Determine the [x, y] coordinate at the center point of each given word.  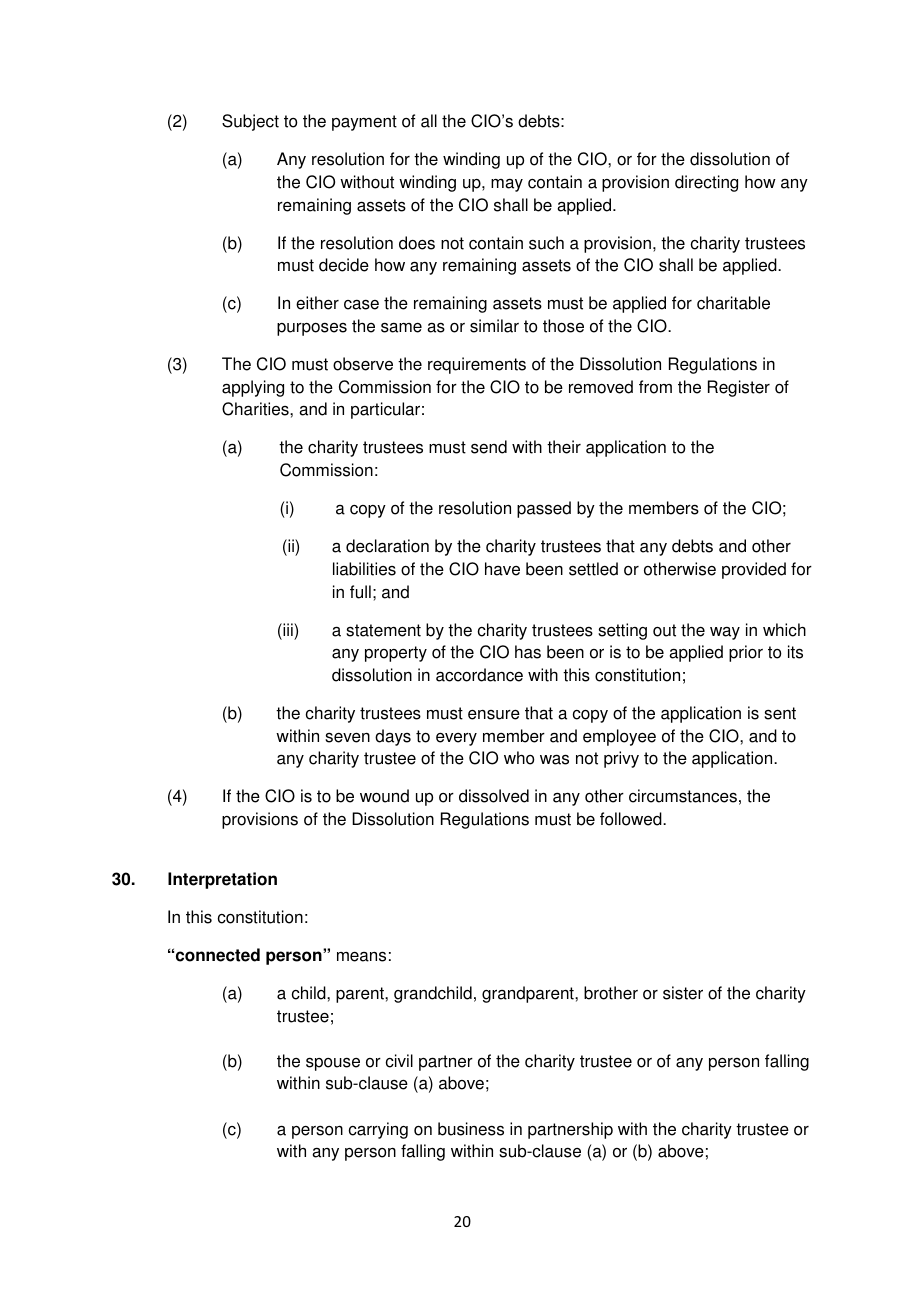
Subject [250, 122]
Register [739, 388]
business [471, 1129]
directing [706, 183]
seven [347, 737]
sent [780, 713]
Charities [256, 409]
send [489, 447]
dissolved [494, 796]
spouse [333, 1064]
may [507, 185]
